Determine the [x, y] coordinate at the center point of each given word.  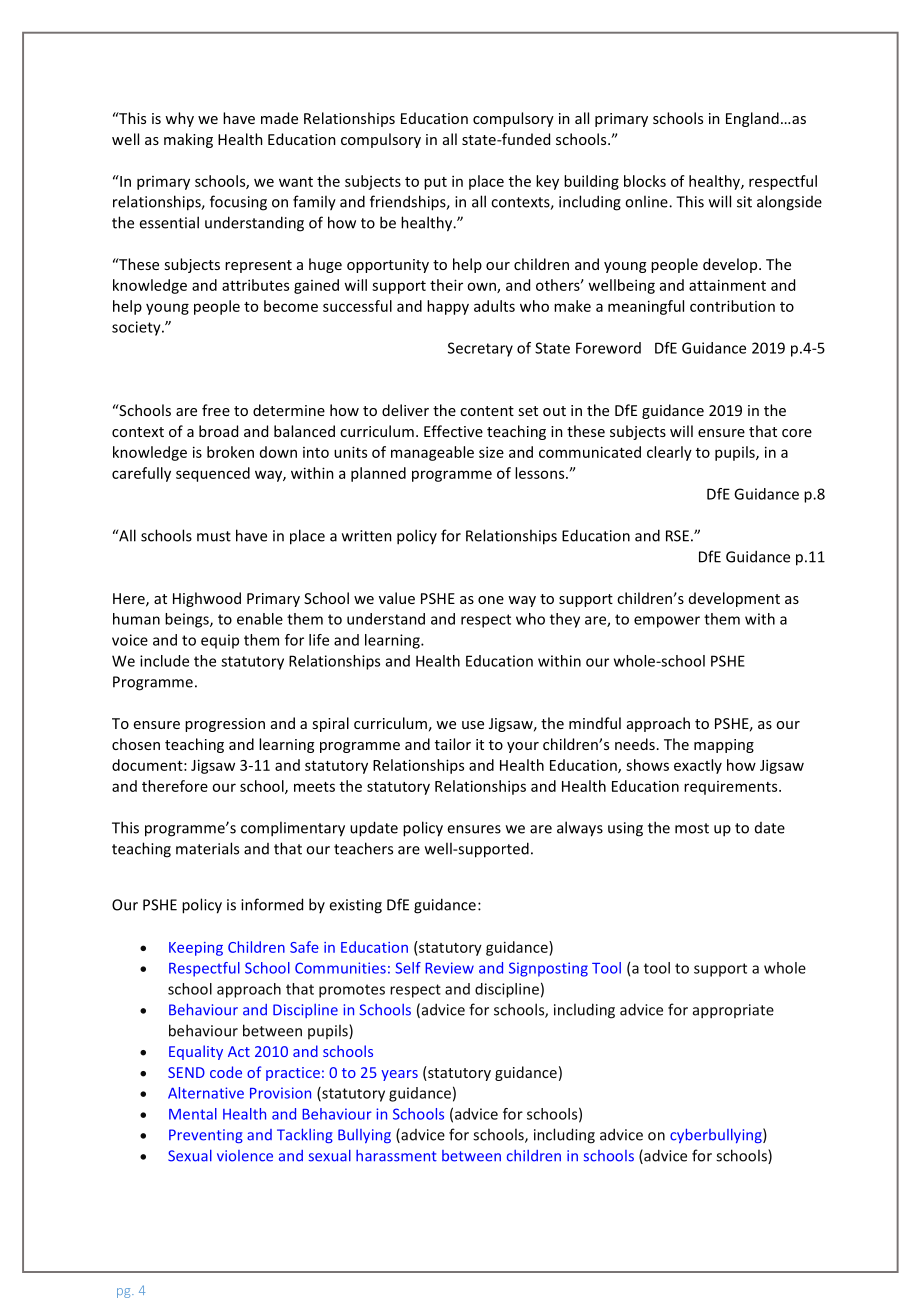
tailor [453, 744]
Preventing [206, 1136]
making [188, 140]
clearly [669, 453]
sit [744, 202]
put [435, 183]
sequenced [213, 474]
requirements [732, 788]
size [491, 452]
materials [207, 848]
